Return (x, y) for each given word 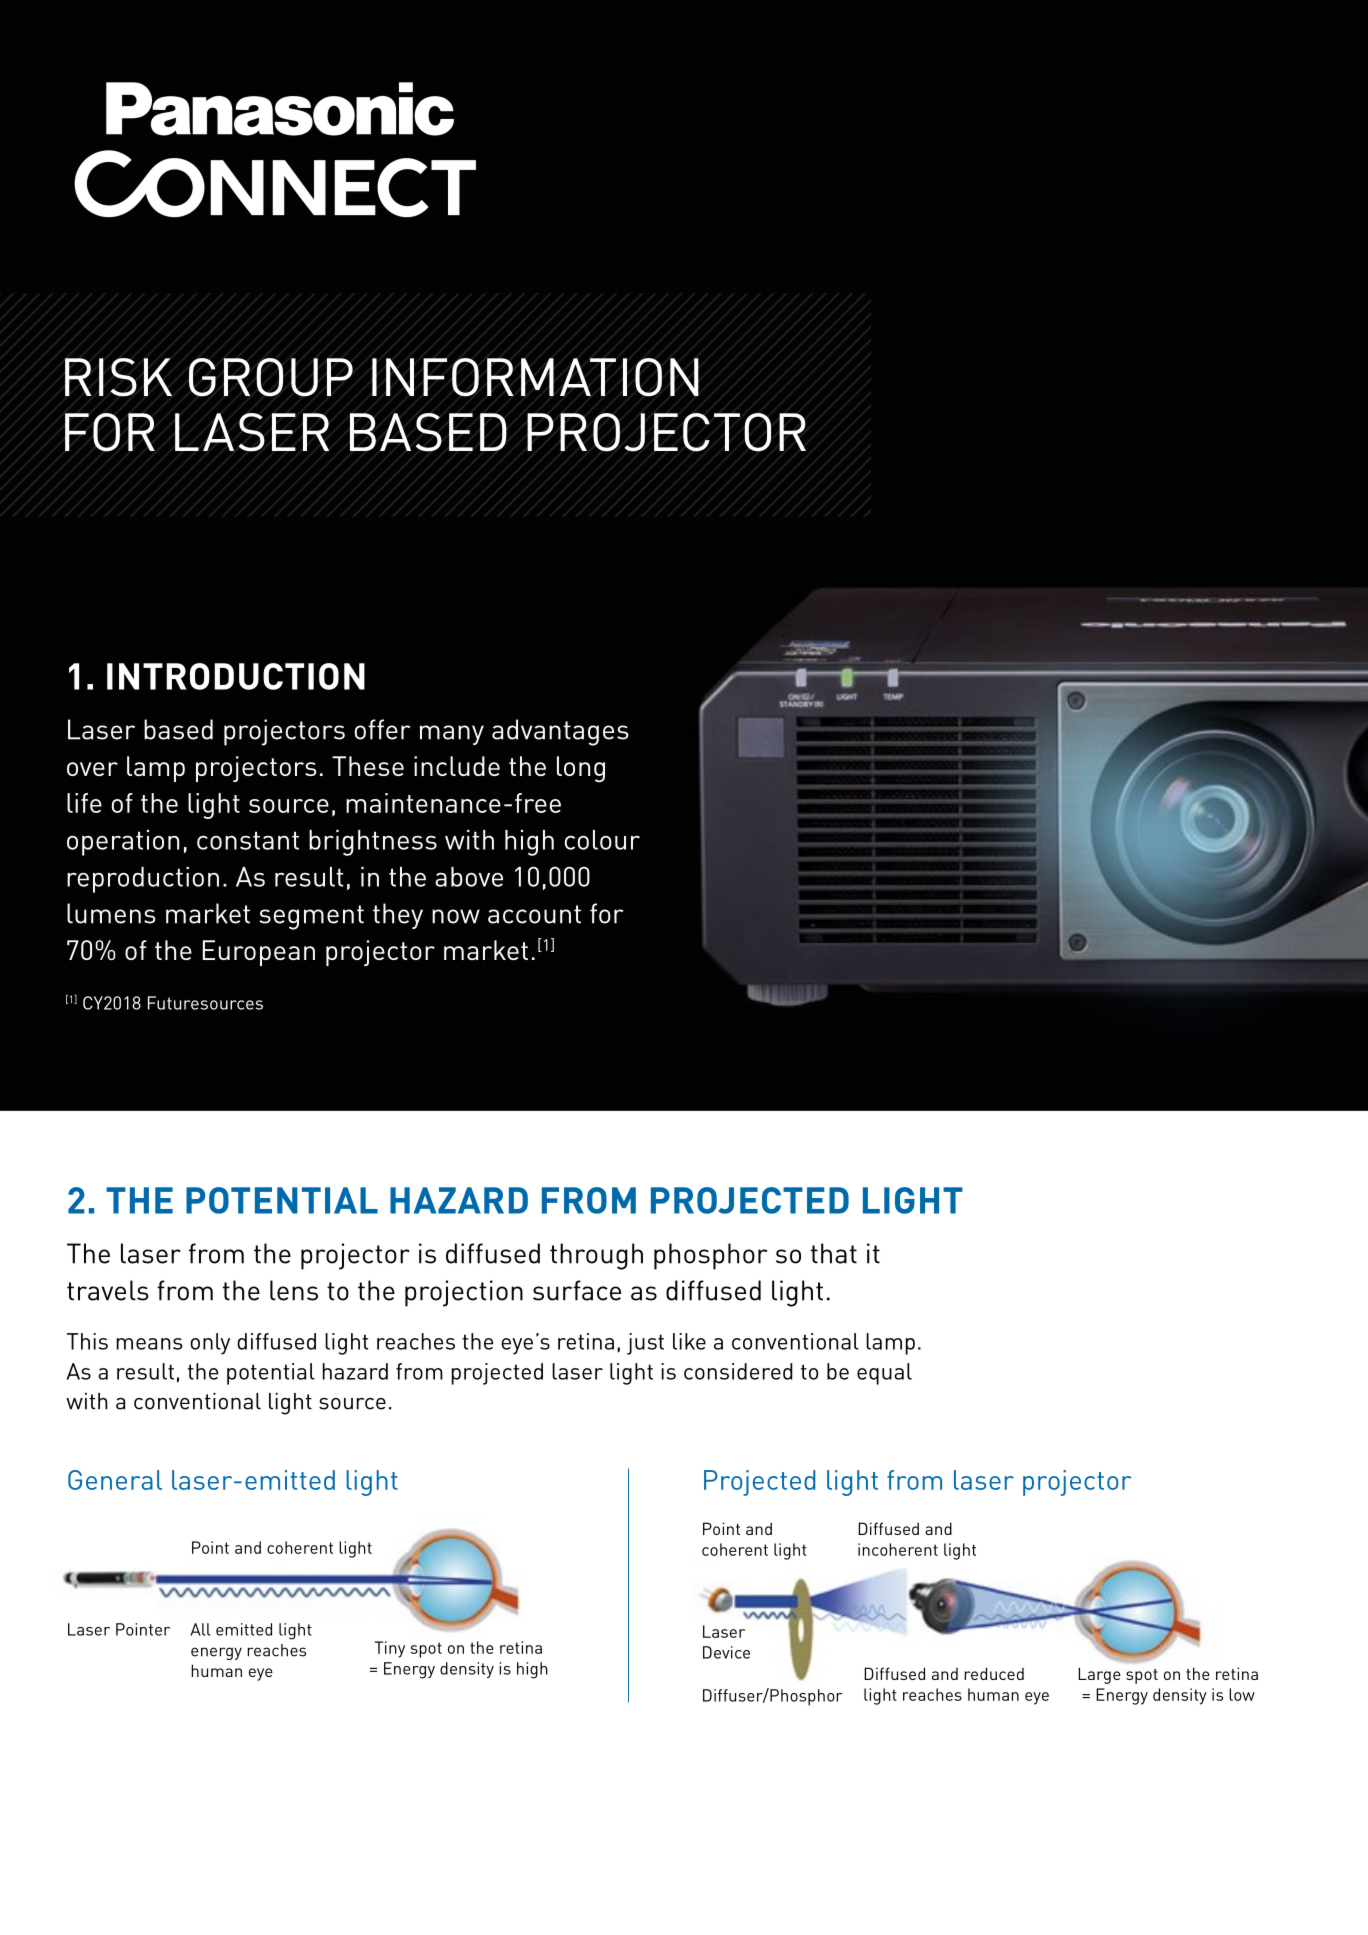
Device (726, 1652)
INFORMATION (535, 377)
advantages (560, 732)
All (200, 1629)
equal (884, 1374)
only (210, 1344)
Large (1099, 1675)
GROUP (271, 377)
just (645, 1344)
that (834, 1253)
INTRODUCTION (236, 676)
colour (602, 840)
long (581, 769)
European (259, 953)
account (534, 914)
